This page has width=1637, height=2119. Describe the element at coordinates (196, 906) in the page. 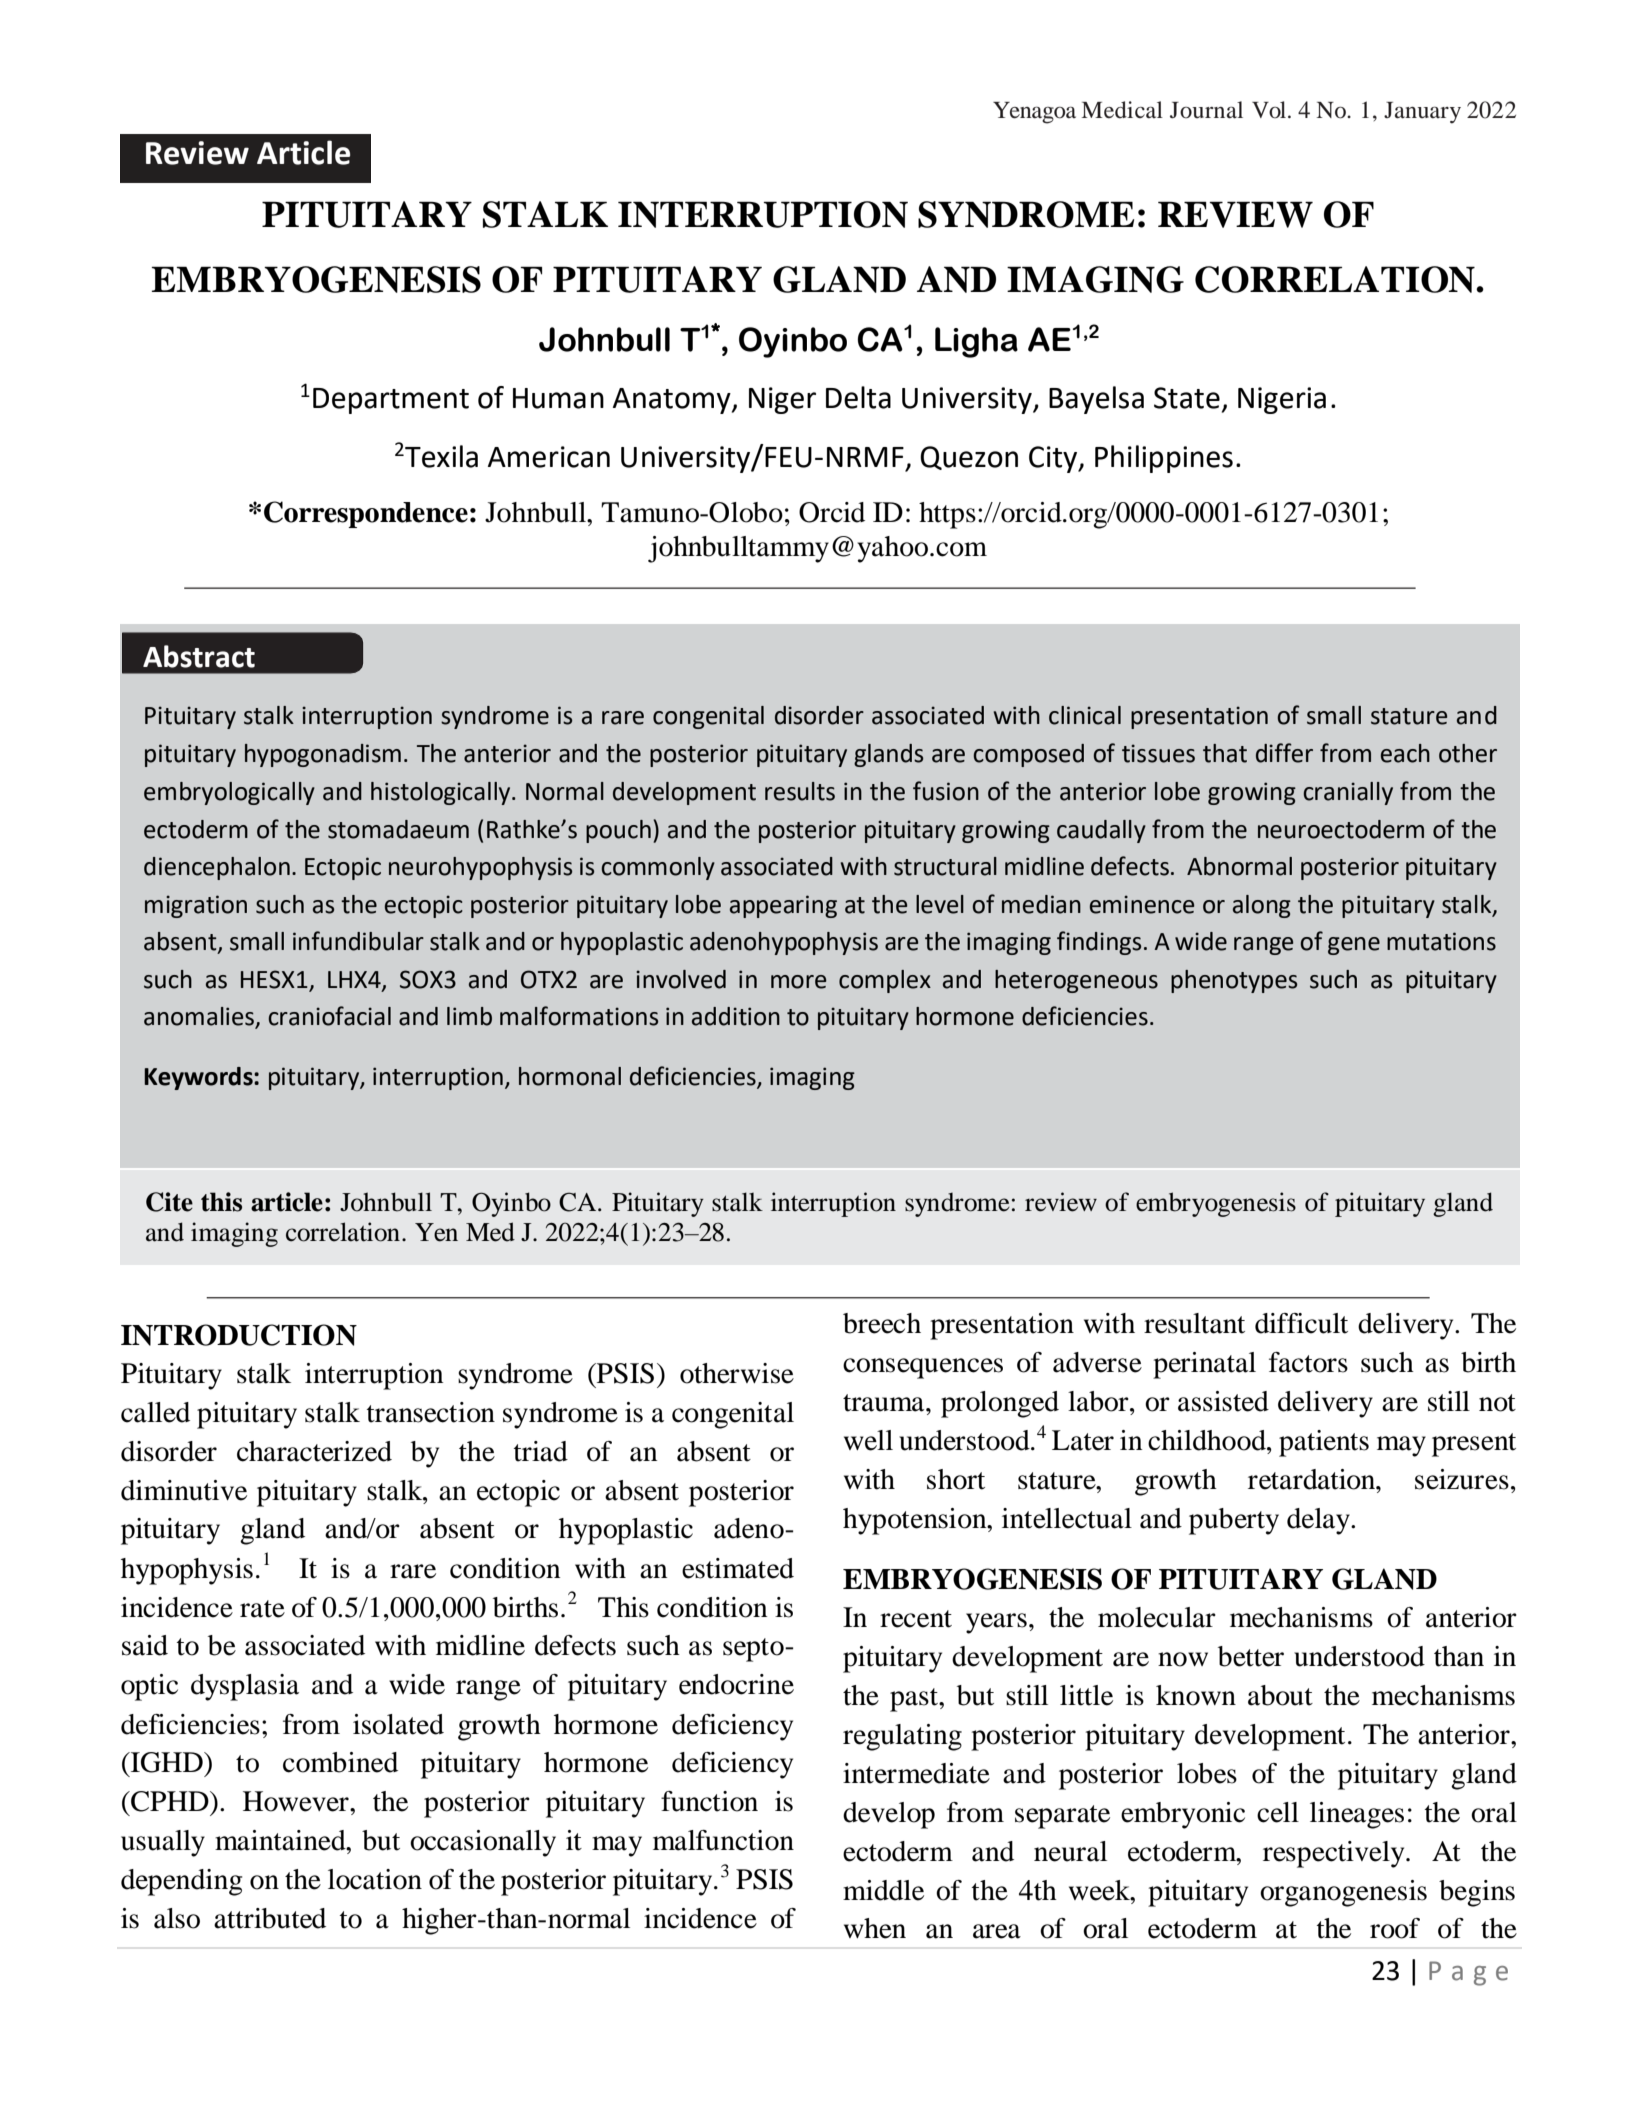

I see `migration` at that location.
